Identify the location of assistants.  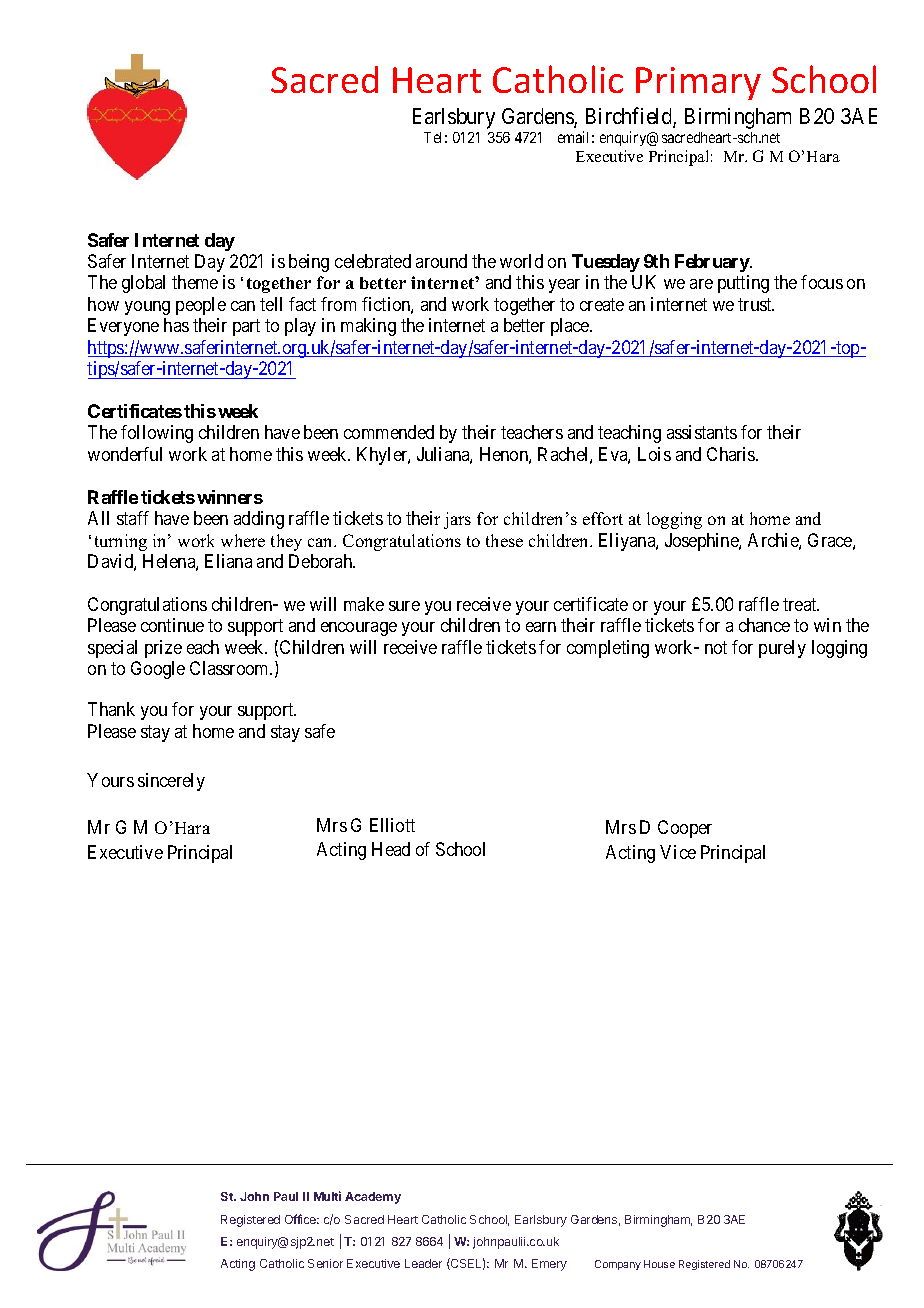
(702, 432).
